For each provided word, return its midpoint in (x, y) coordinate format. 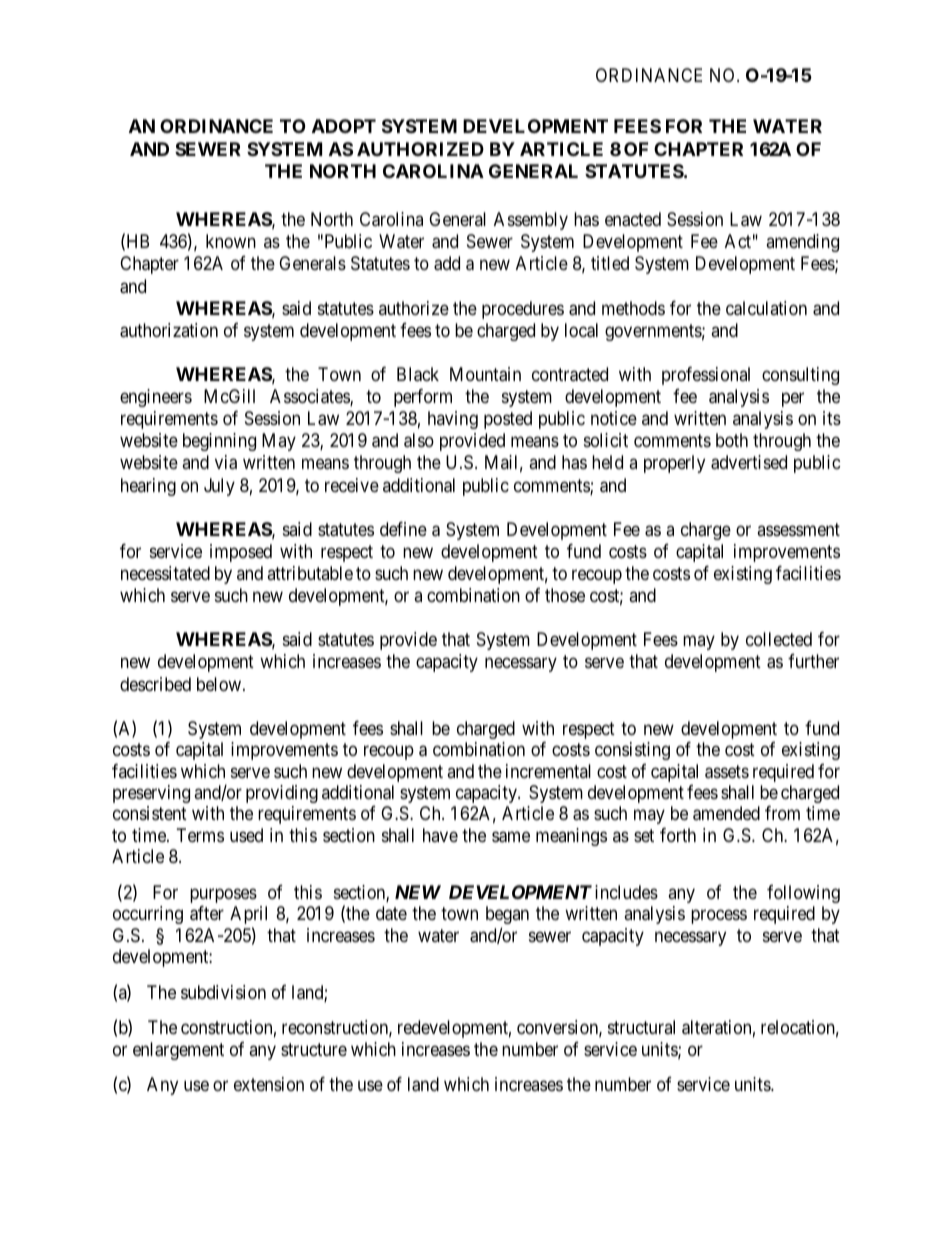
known (231, 241)
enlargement (178, 1051)
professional (706, 376)
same (511, 837)
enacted (633, 219)
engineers (156, 398)
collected (779, 639)
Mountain (485, 374)
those (565, 595)
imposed (241, 553)
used (246, 835)
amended (726, 813)
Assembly (531, 221)
